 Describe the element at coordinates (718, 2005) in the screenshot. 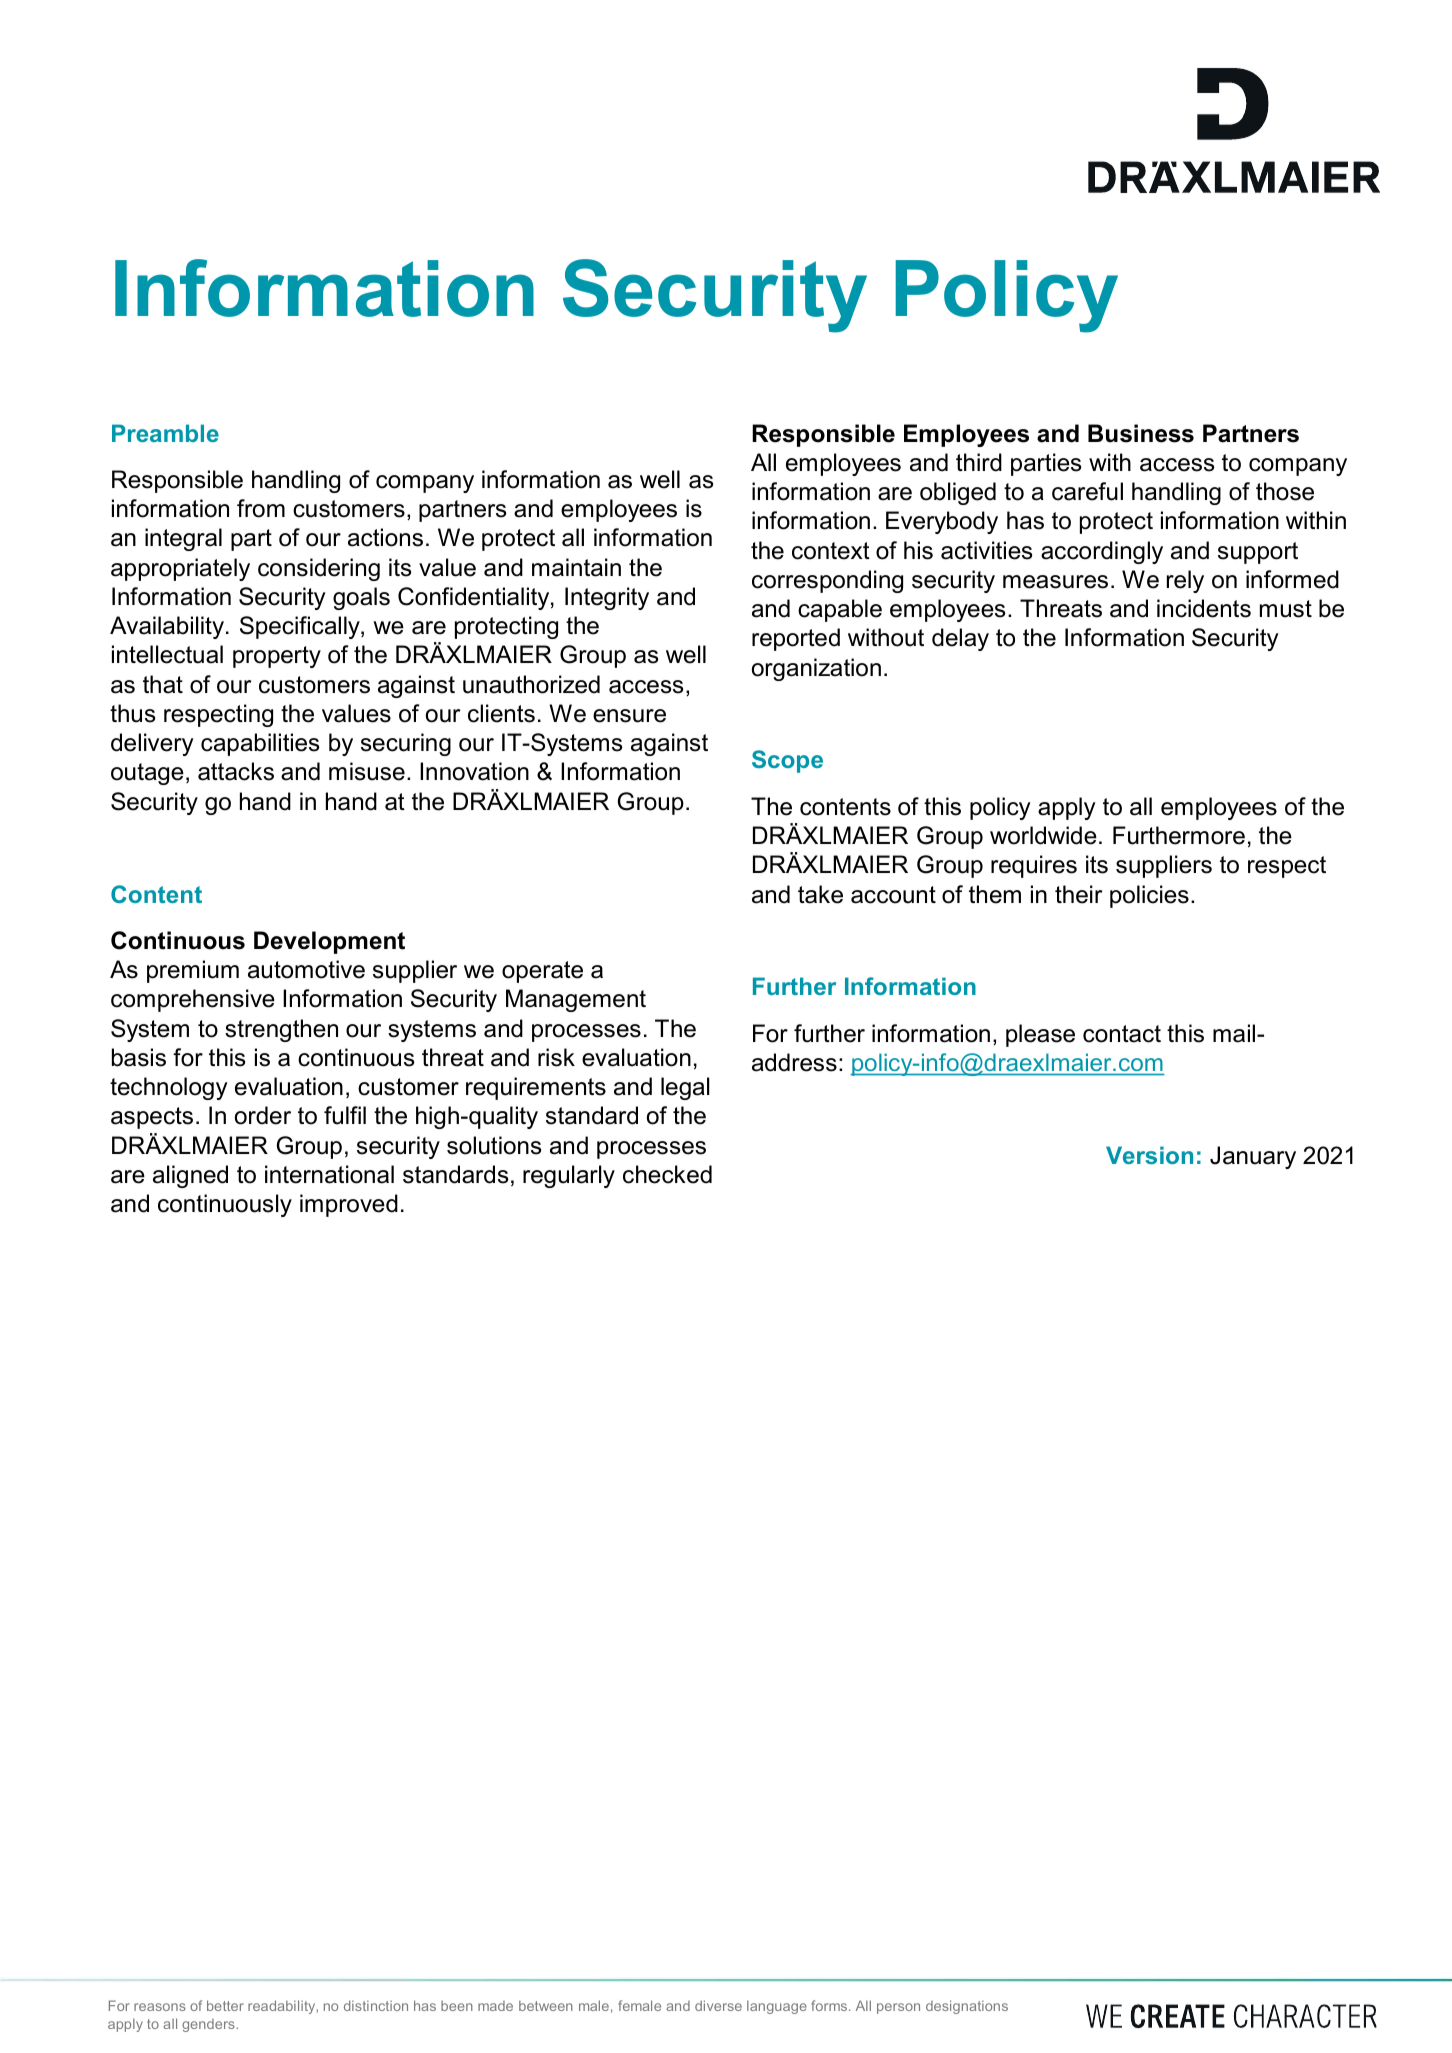

I see `diverse` at that location.
